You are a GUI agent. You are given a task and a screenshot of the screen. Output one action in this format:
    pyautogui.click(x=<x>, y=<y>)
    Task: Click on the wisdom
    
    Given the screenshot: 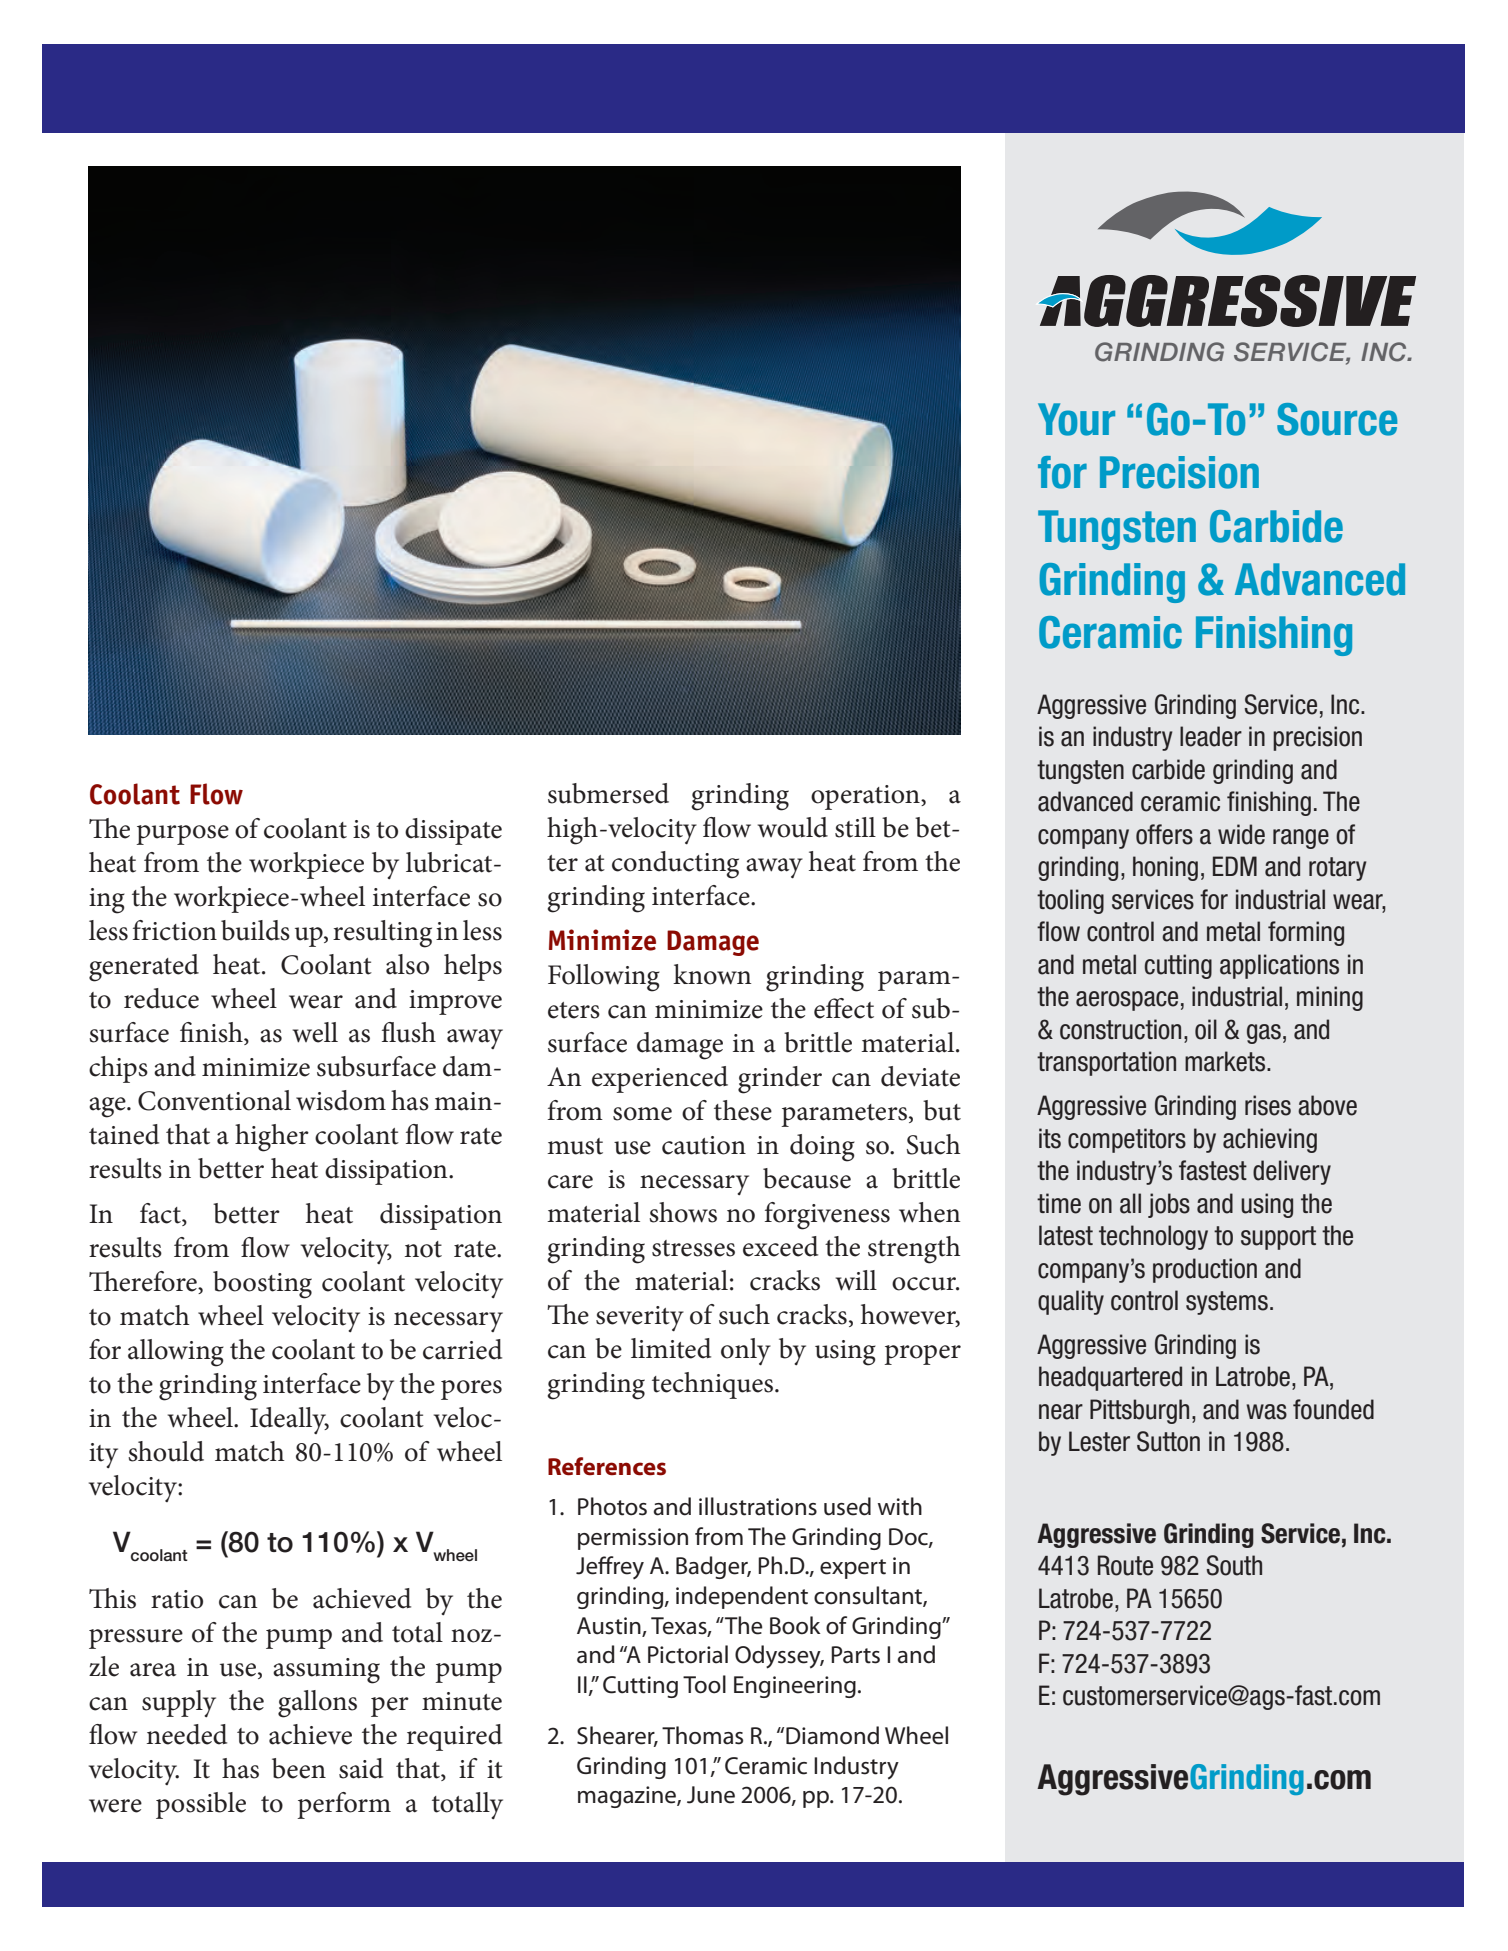 What is the action you would take?
    pyautogui.click(x=341, y=1100)
